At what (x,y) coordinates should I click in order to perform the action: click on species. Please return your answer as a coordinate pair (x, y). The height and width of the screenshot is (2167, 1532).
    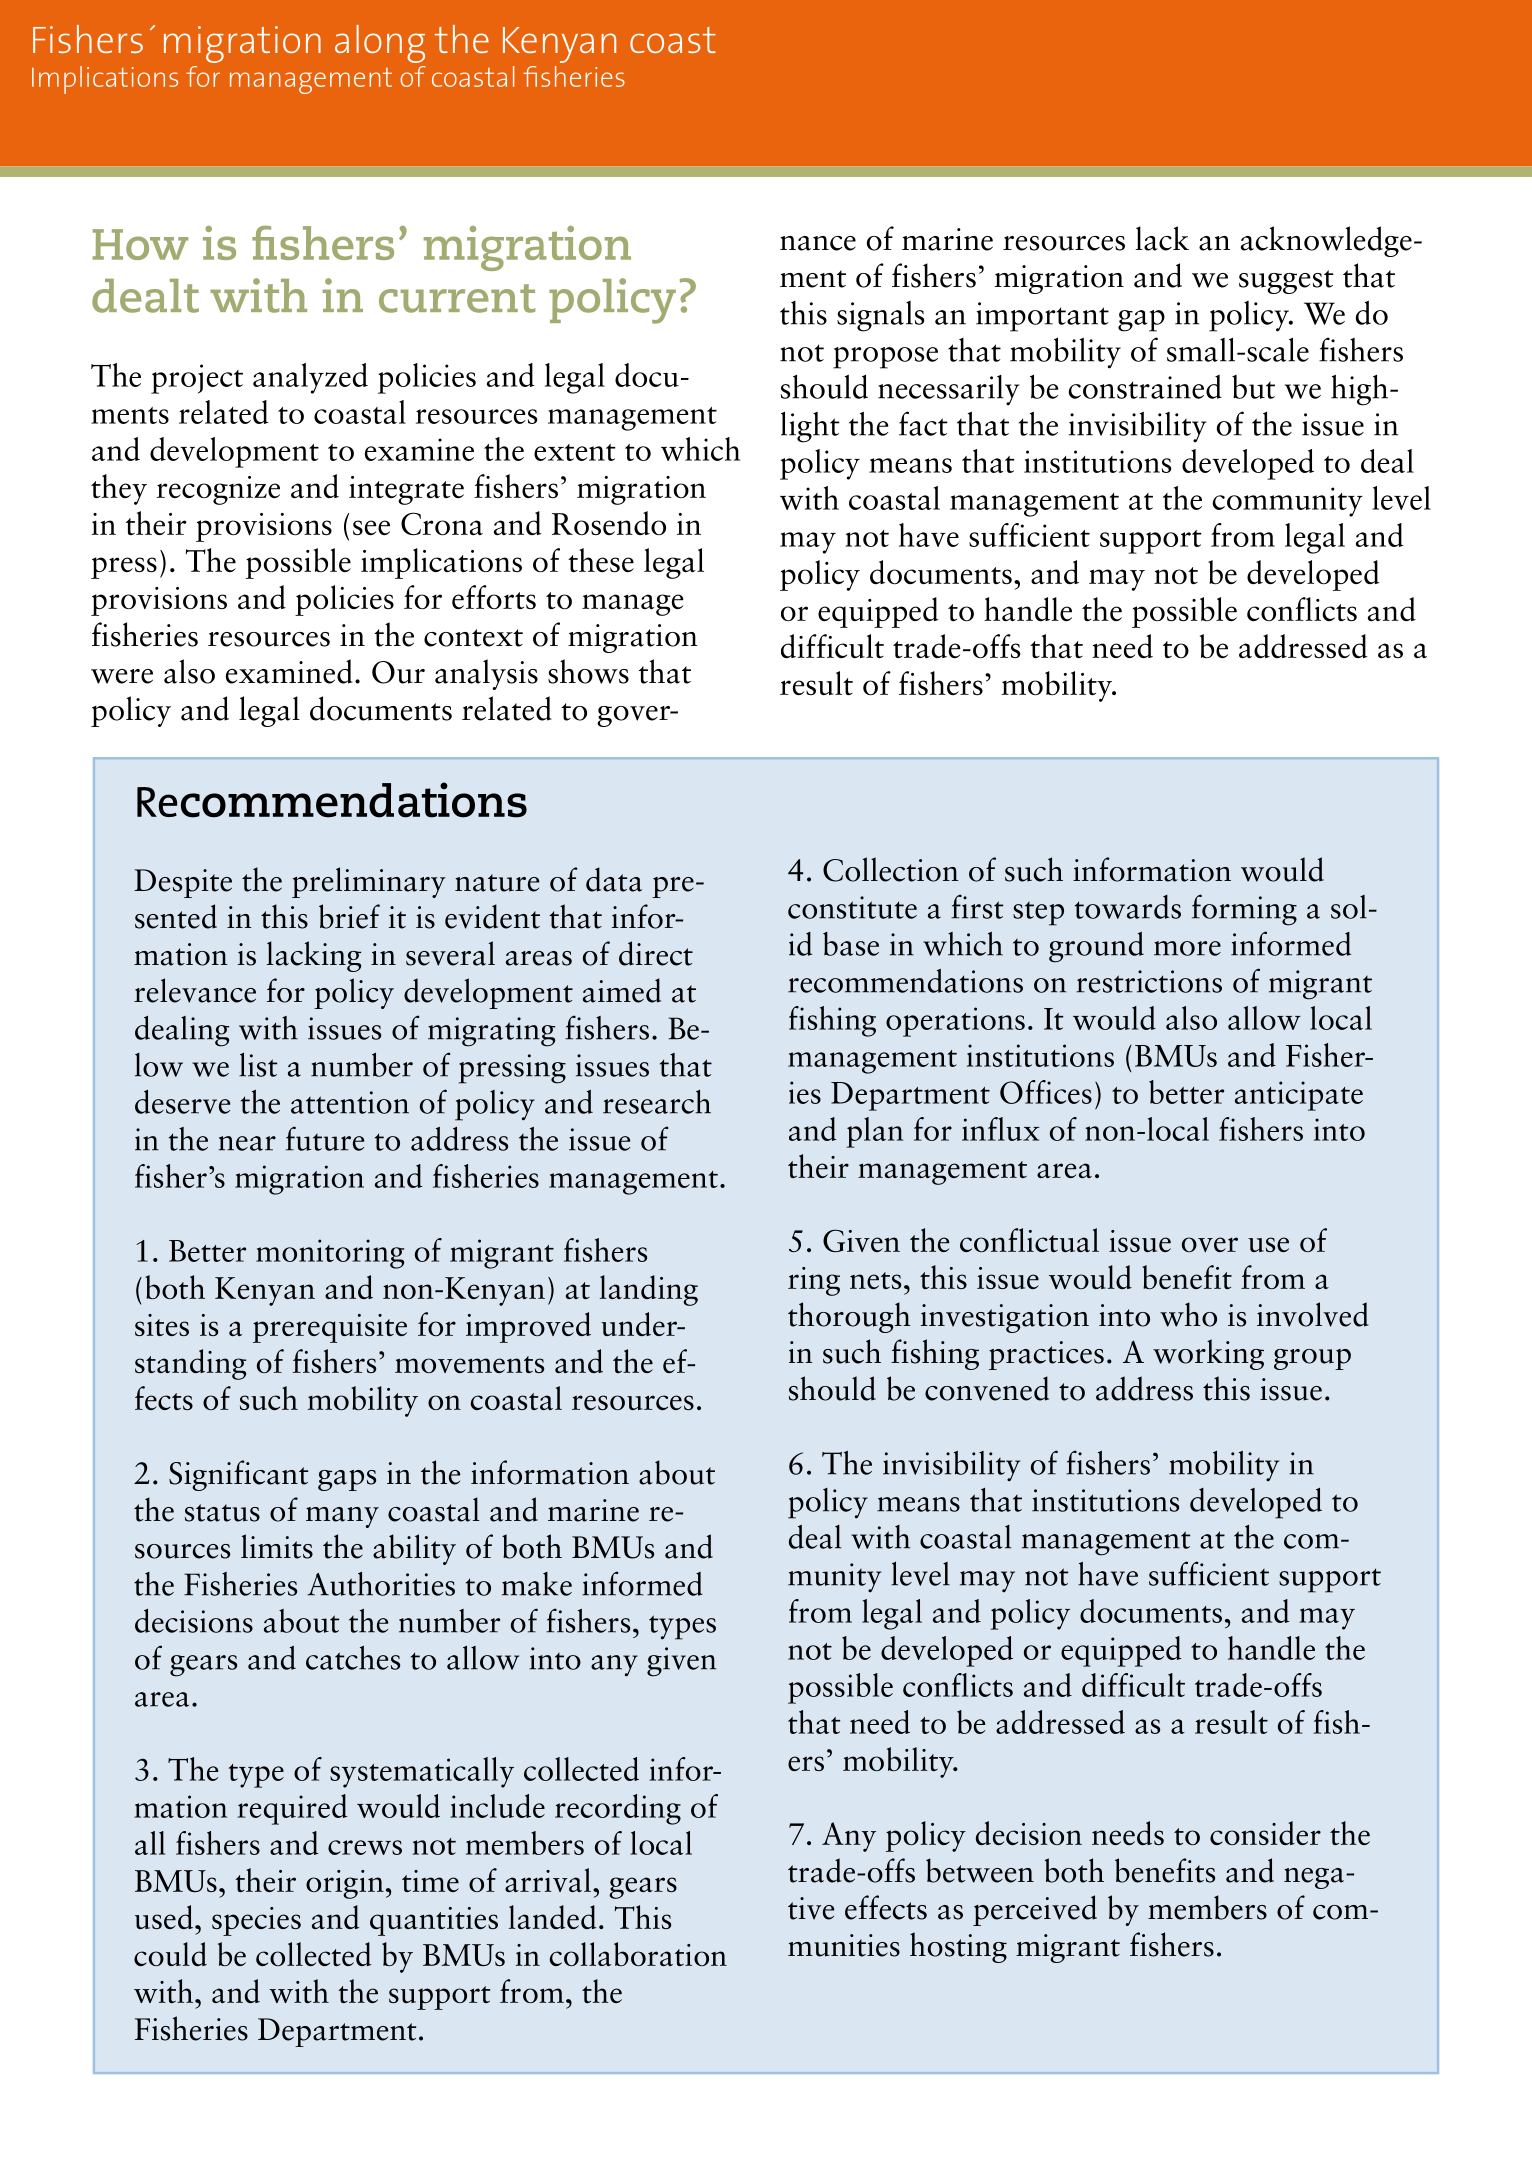
    Looking at the image, I should click on (256, 1921).
